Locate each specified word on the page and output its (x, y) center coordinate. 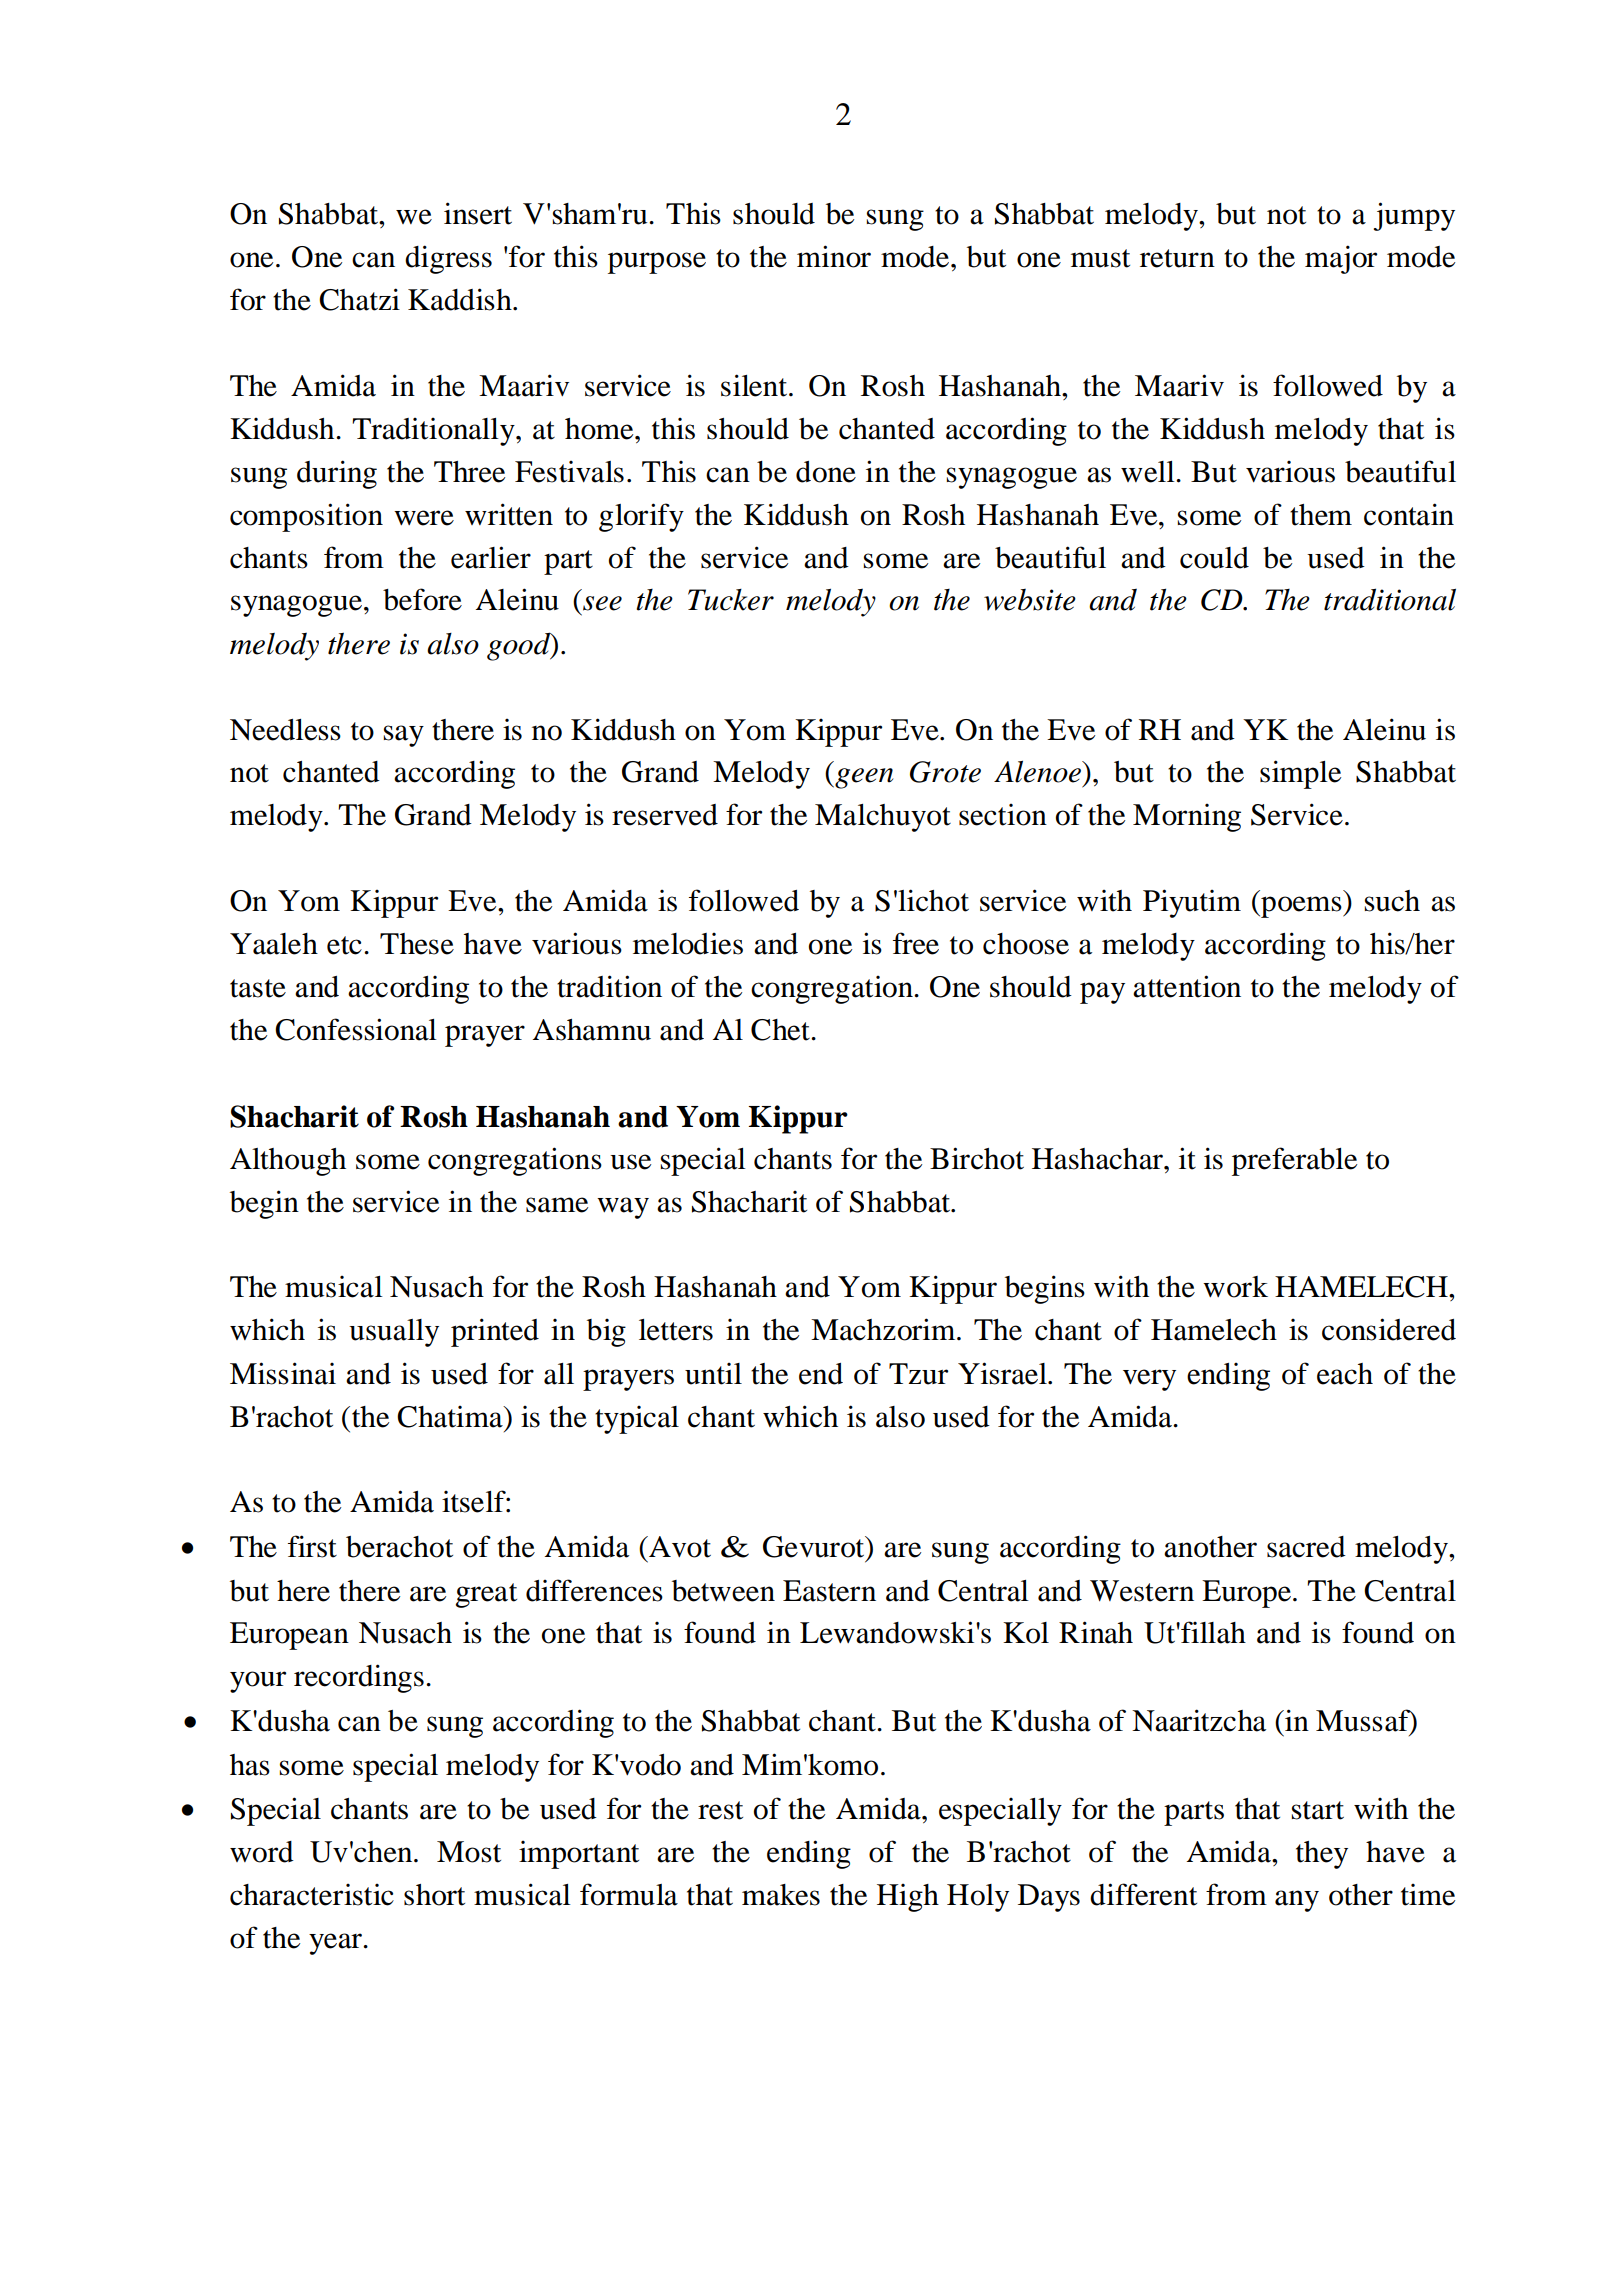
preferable (1294, 1161)
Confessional (356, 1029)
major (1341, 259)
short (434, 1895)
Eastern (829, 1591)
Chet (781, 1030)
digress (448, 259)
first (312, 1546)
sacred (1306, 1547)
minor (834, 256)
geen (863, 778)
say (404, 736)
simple (1300, 774)
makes (781, 1895)
